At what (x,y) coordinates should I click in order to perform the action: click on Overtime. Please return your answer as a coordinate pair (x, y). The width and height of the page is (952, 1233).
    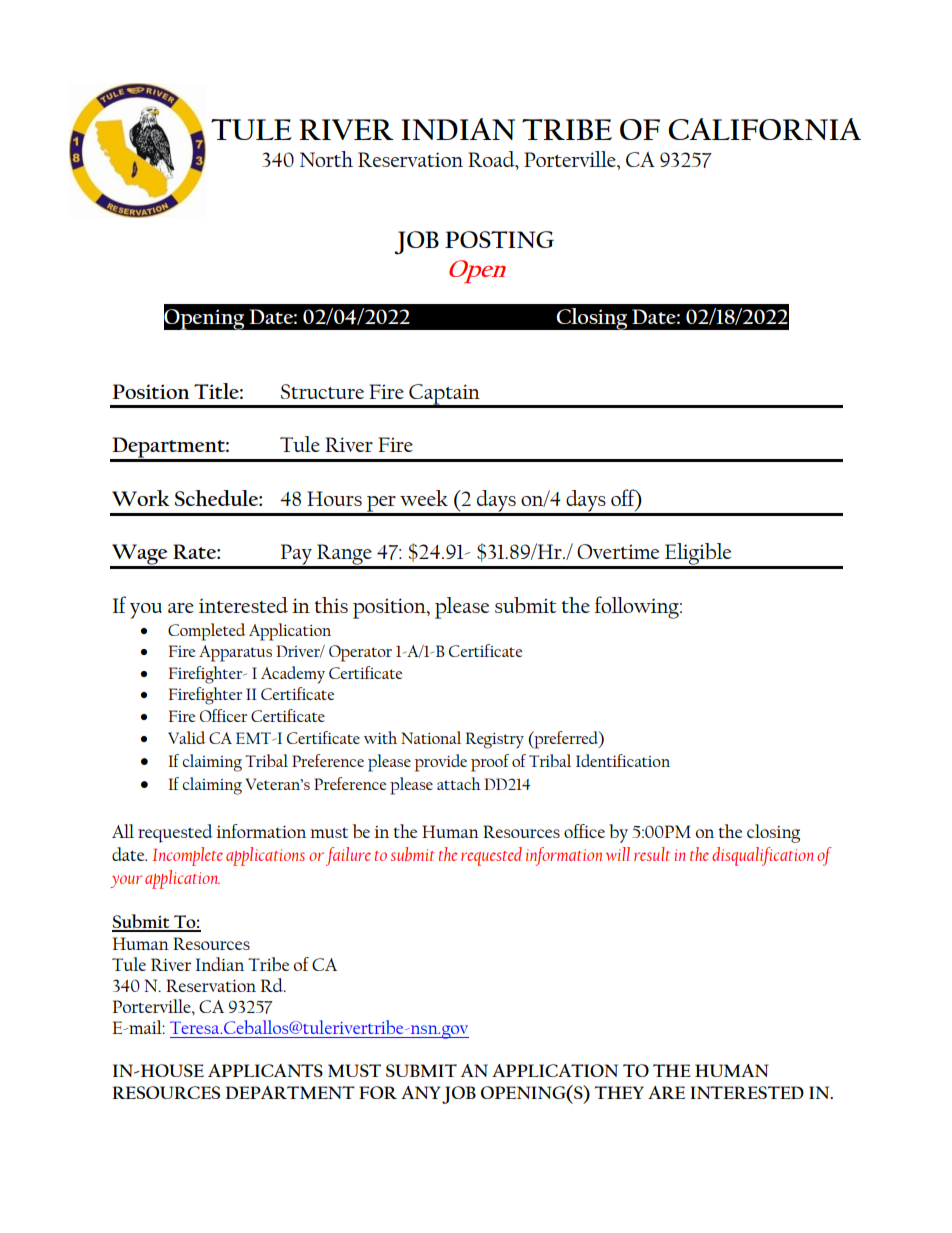
    Looking at the image, I should click on (618, 551).
